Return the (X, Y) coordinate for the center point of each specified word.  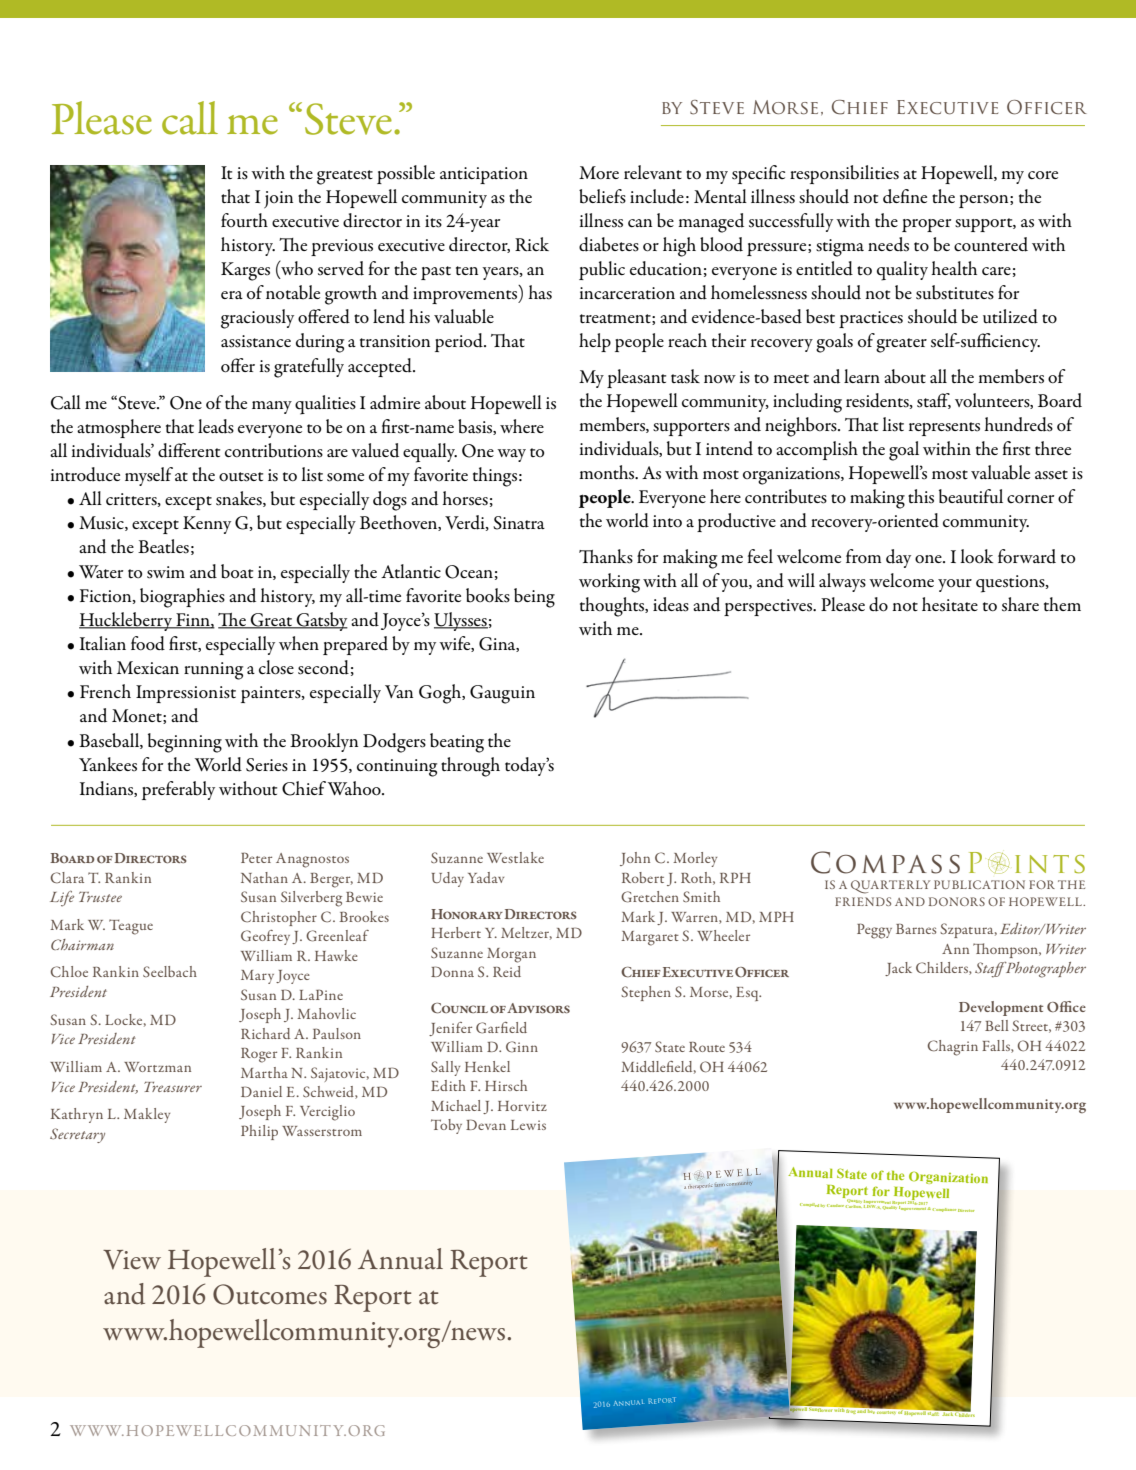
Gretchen (650, 897)
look (976, 556)
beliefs (602, 196)
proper (926, 225)
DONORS (957, 901)
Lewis (528, 1125)
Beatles (163, 546)
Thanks (606, 556)
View (132, 1260)
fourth (244, 220)
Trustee (100, 896)
